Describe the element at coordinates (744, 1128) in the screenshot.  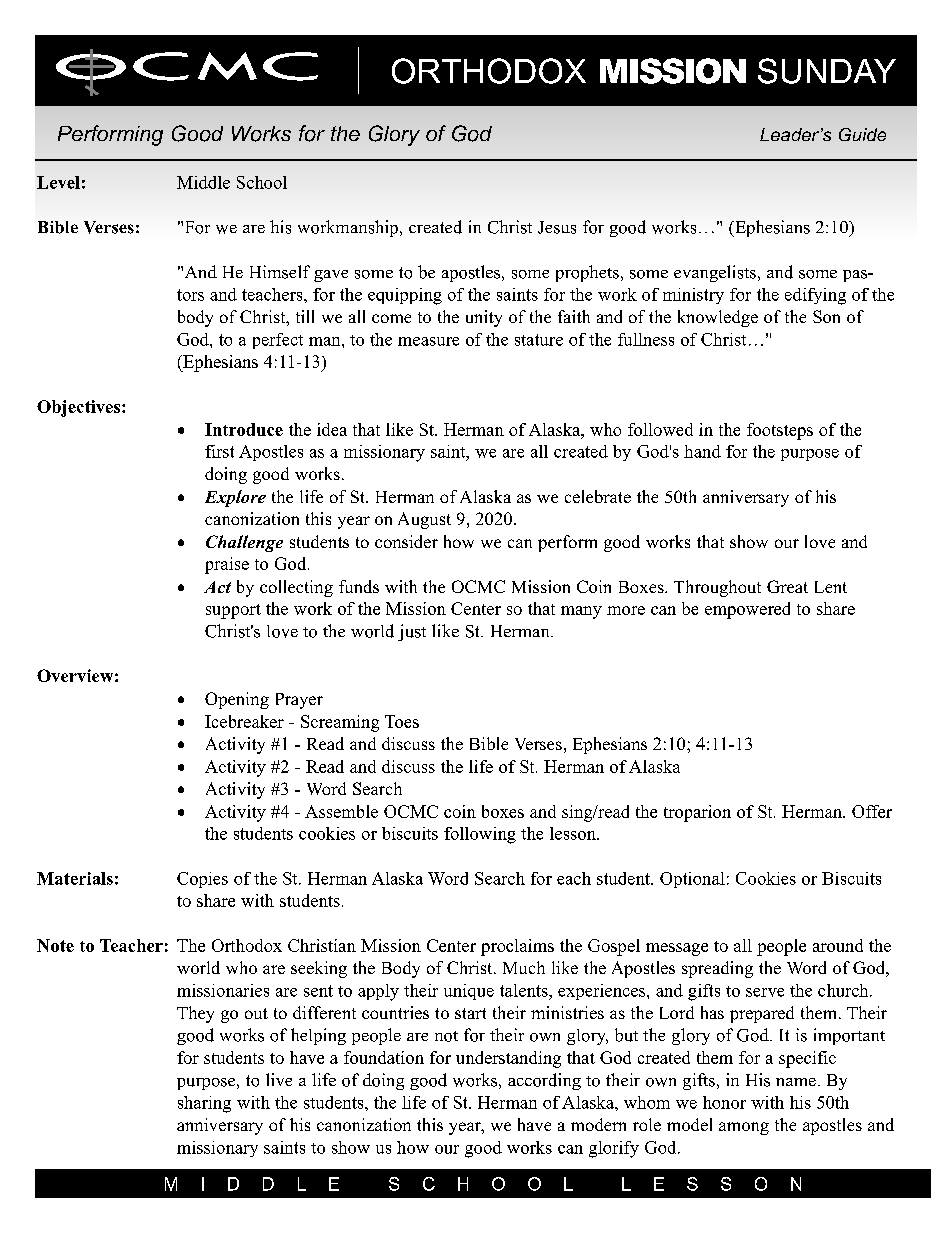
I see `among` at that location.
